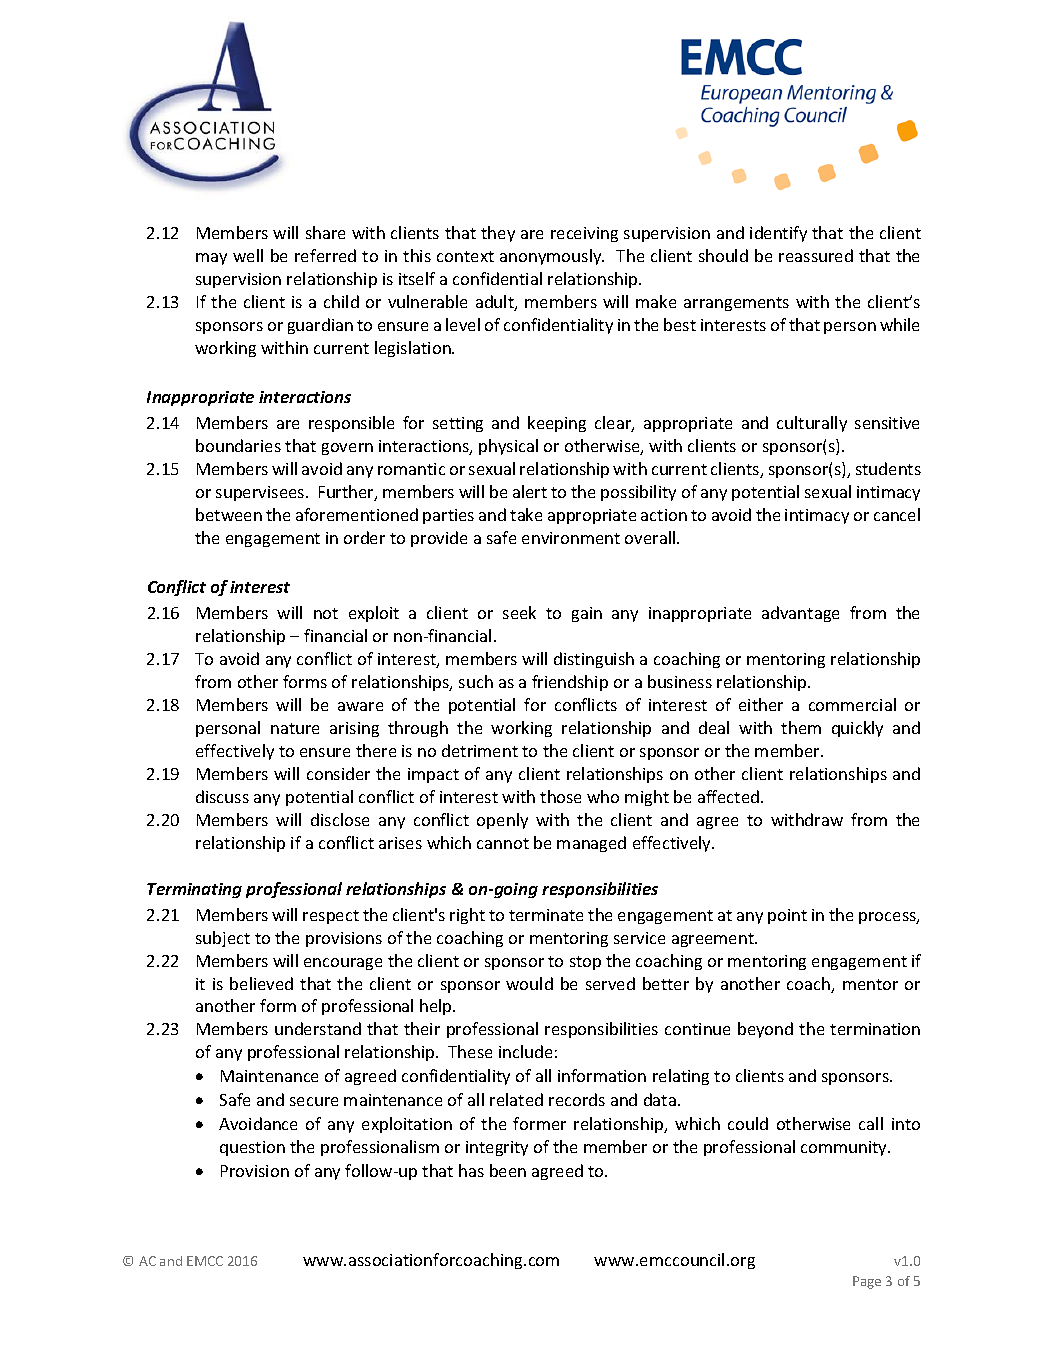  Describe the element at coordinates (552, 257) in the screenshot. I see `anonymously` at that location.
